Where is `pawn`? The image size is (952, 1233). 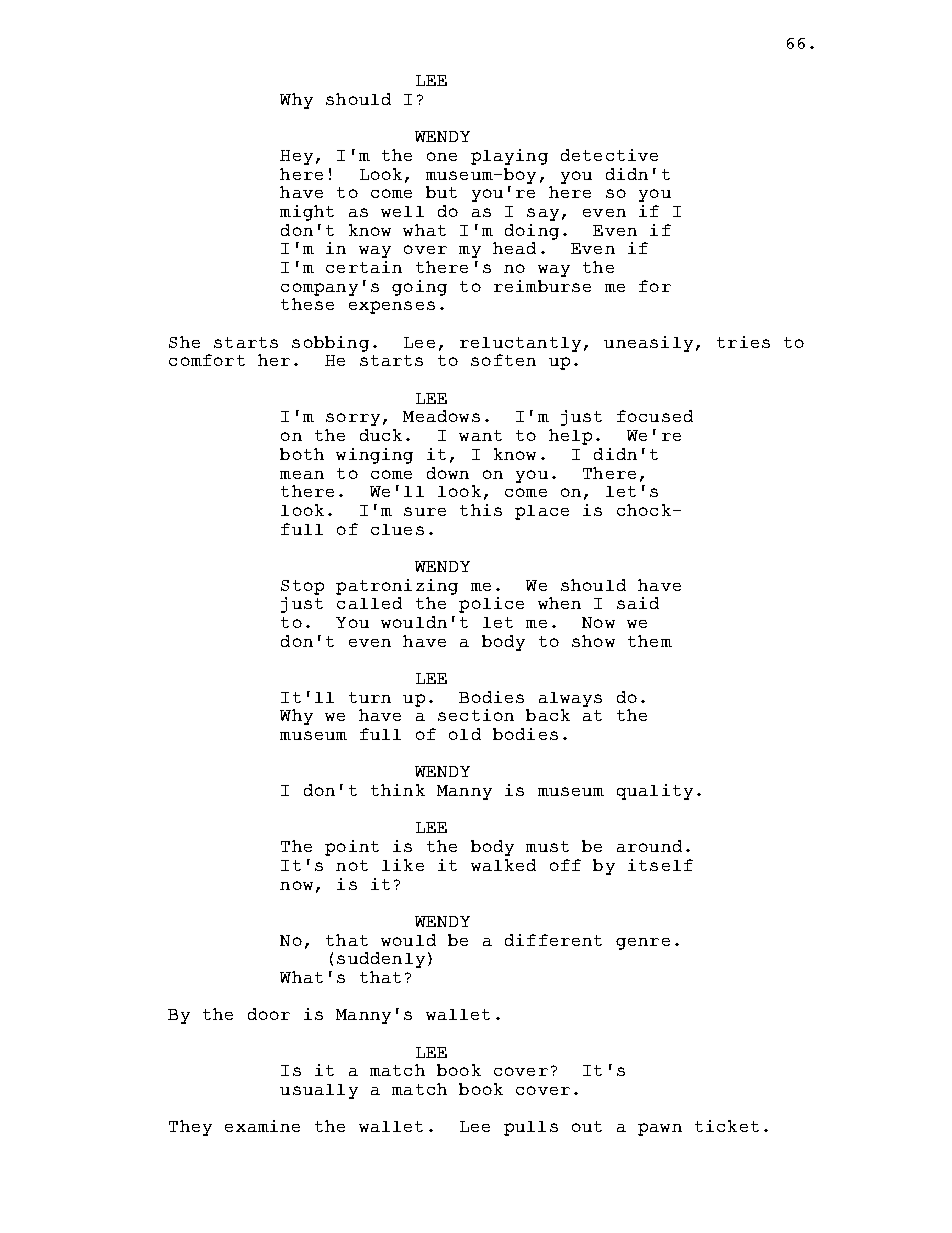
pawn is located at coordinates (660, 1129).
